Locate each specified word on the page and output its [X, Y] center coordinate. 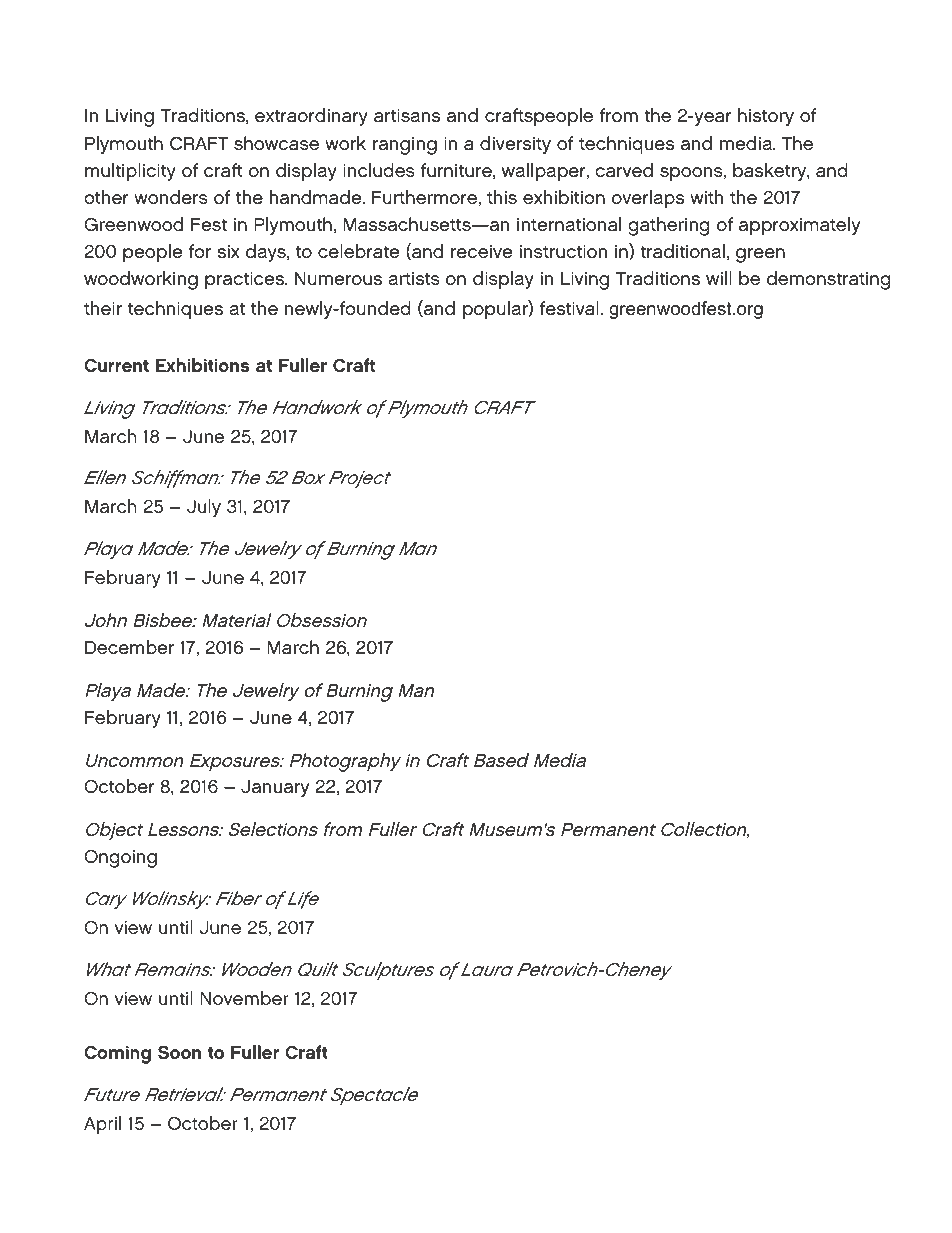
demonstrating [829, 280]
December [129, 647]
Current [116, 365]
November [244, 998]
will [719, 278]
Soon [179, 1052]
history [766, 117]
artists [414, 279]
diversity [515, 145]
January [275, 788]
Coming [117, 1054]
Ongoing [120, 858]
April [102, 1125]
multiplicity [130, 172]
